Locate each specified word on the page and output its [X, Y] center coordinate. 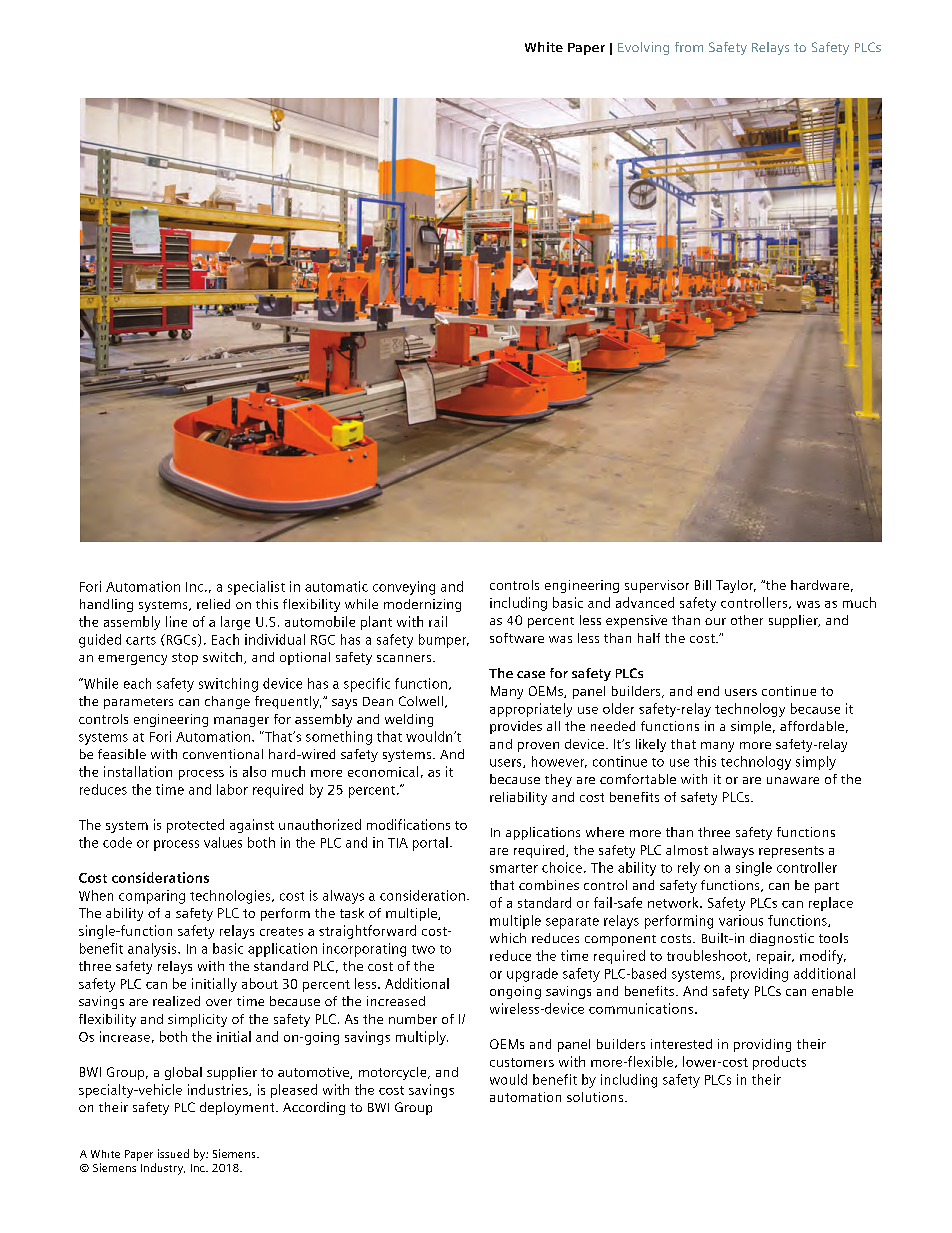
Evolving [643, 48]
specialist [256, 588]
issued [173, 1153]
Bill [703, 585]
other [747, 620]
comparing [152, 897]
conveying [404, 588]
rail [438, 621]
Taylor [736, 586]
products [779, 1063]
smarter [514, 868]
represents [791, 852]
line [176, 621]
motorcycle [394, 1073]
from [689, 47]
